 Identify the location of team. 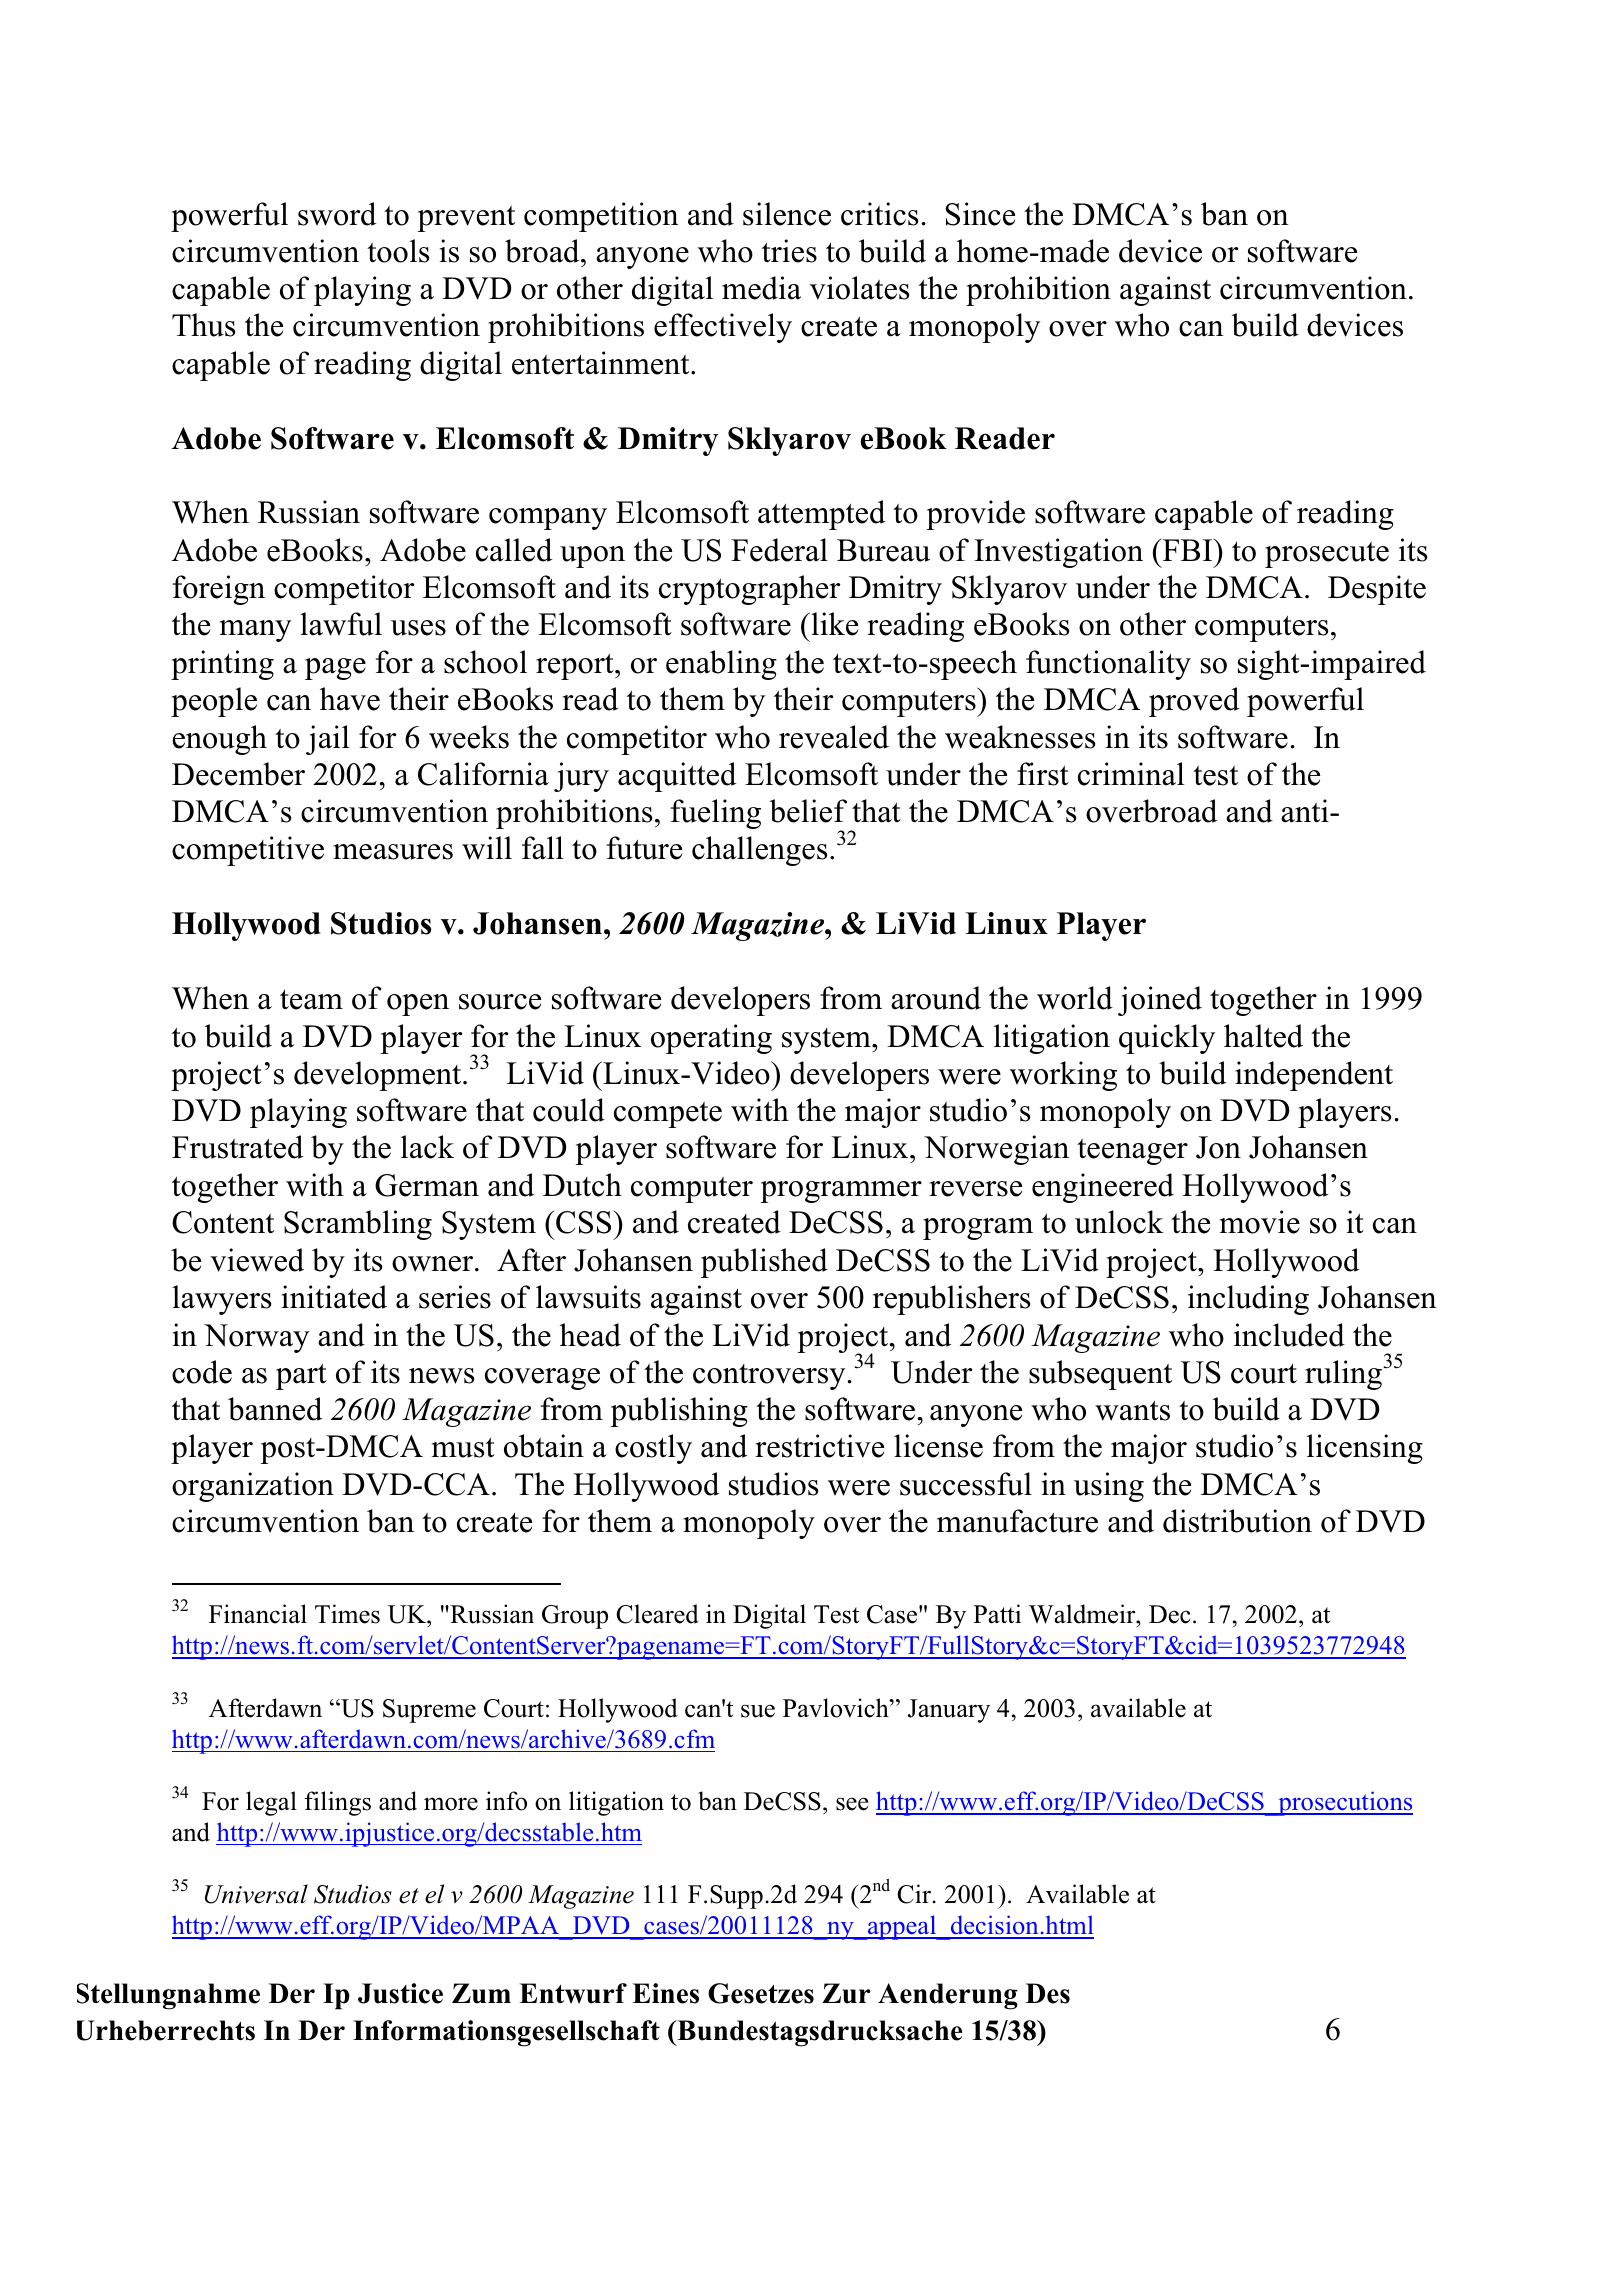
(311, 1000).
